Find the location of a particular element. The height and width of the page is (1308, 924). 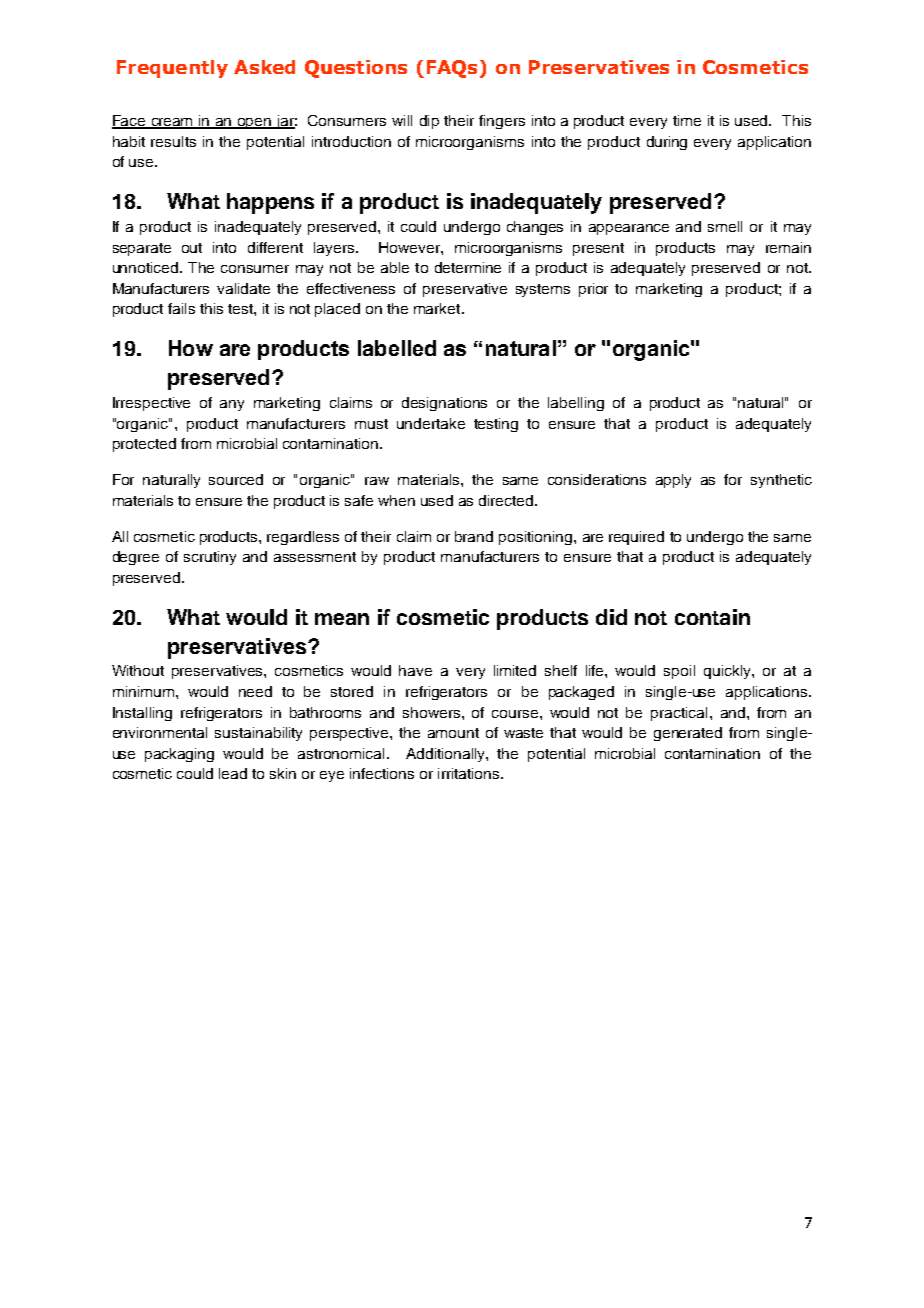

determine is located at coordinates (468, 267).
